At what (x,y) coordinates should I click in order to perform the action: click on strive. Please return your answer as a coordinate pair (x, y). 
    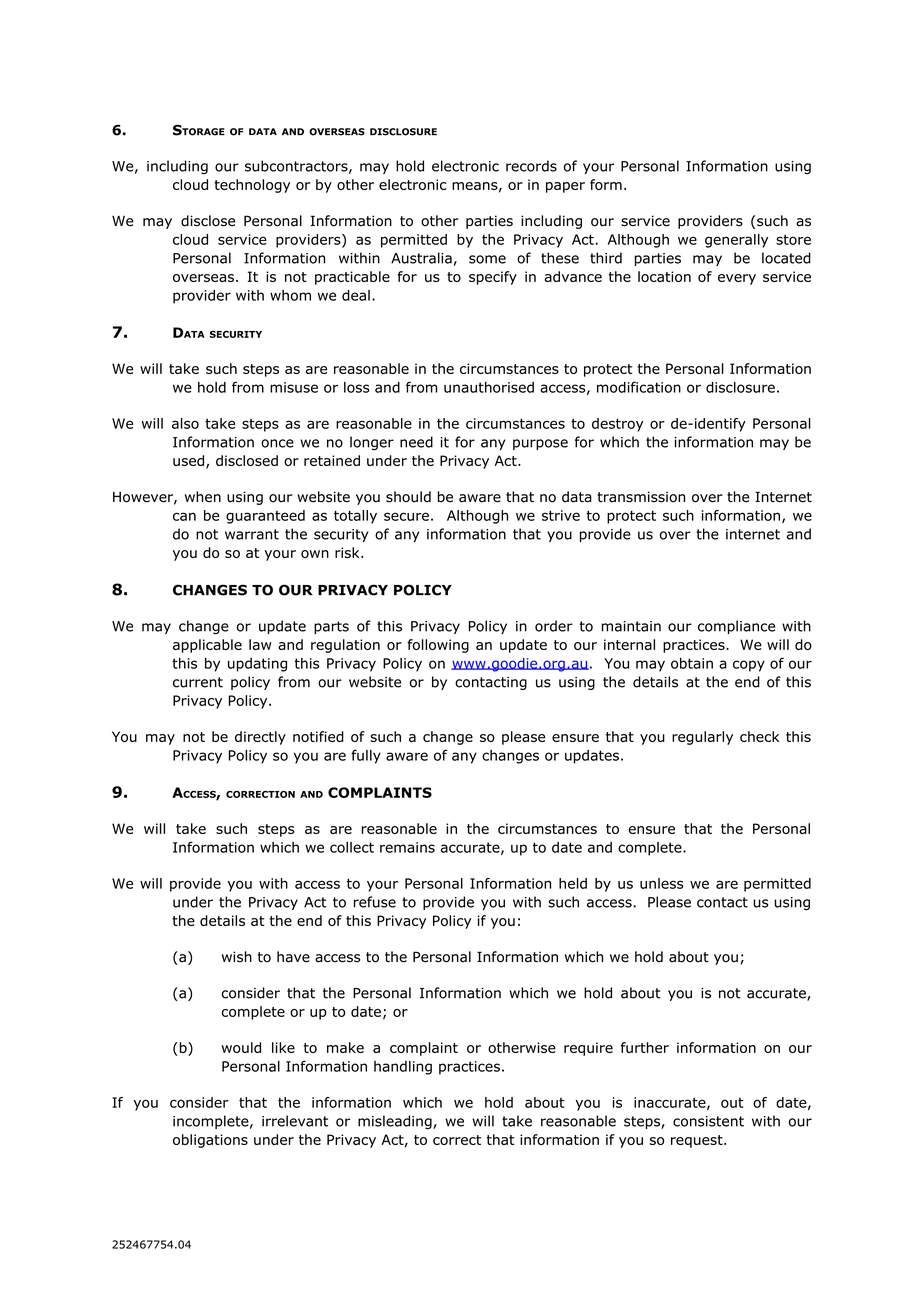
    Looking at the image, I should click on (561, 515).
